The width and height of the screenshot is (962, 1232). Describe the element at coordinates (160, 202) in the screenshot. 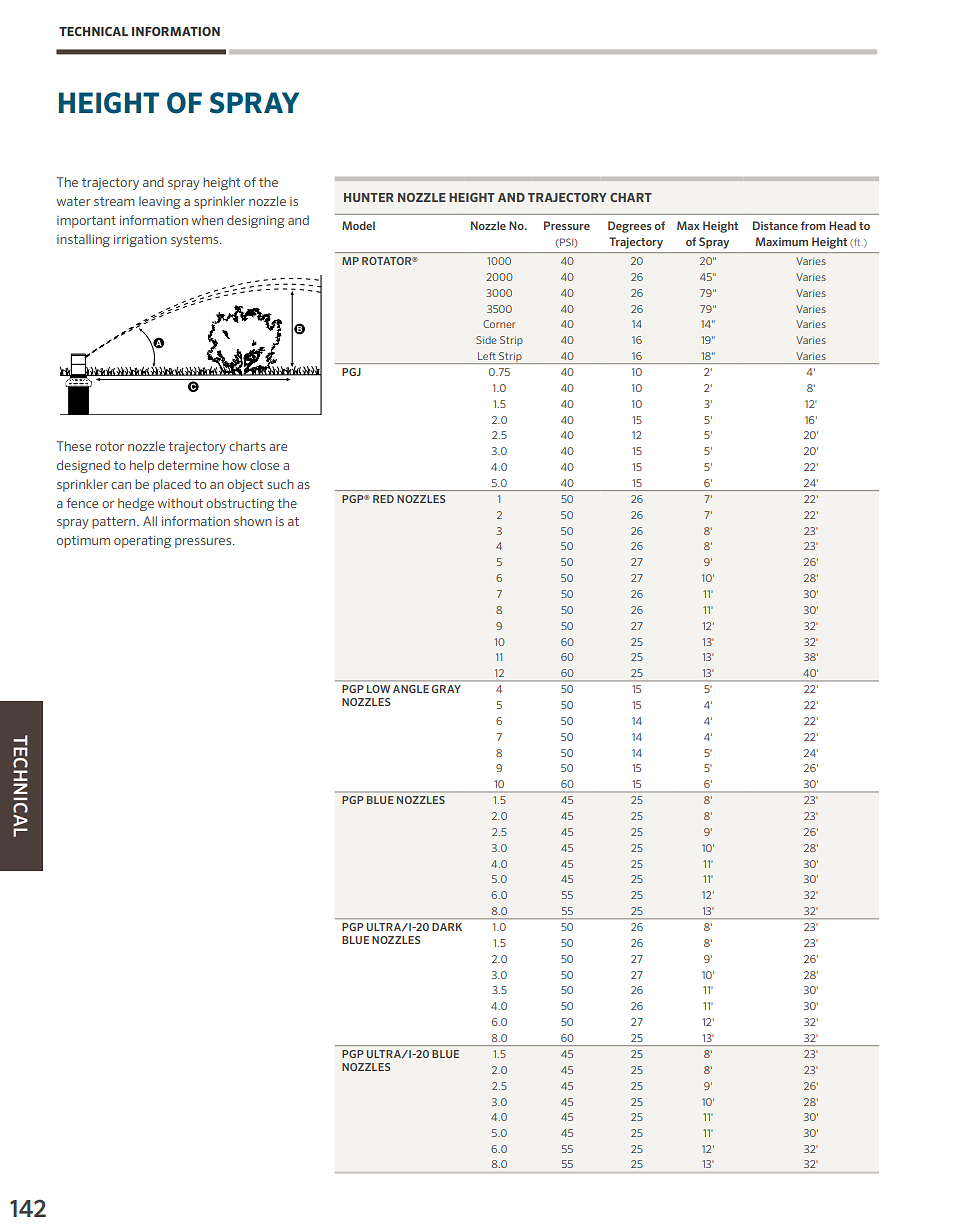

I see `leaving` at that location.
